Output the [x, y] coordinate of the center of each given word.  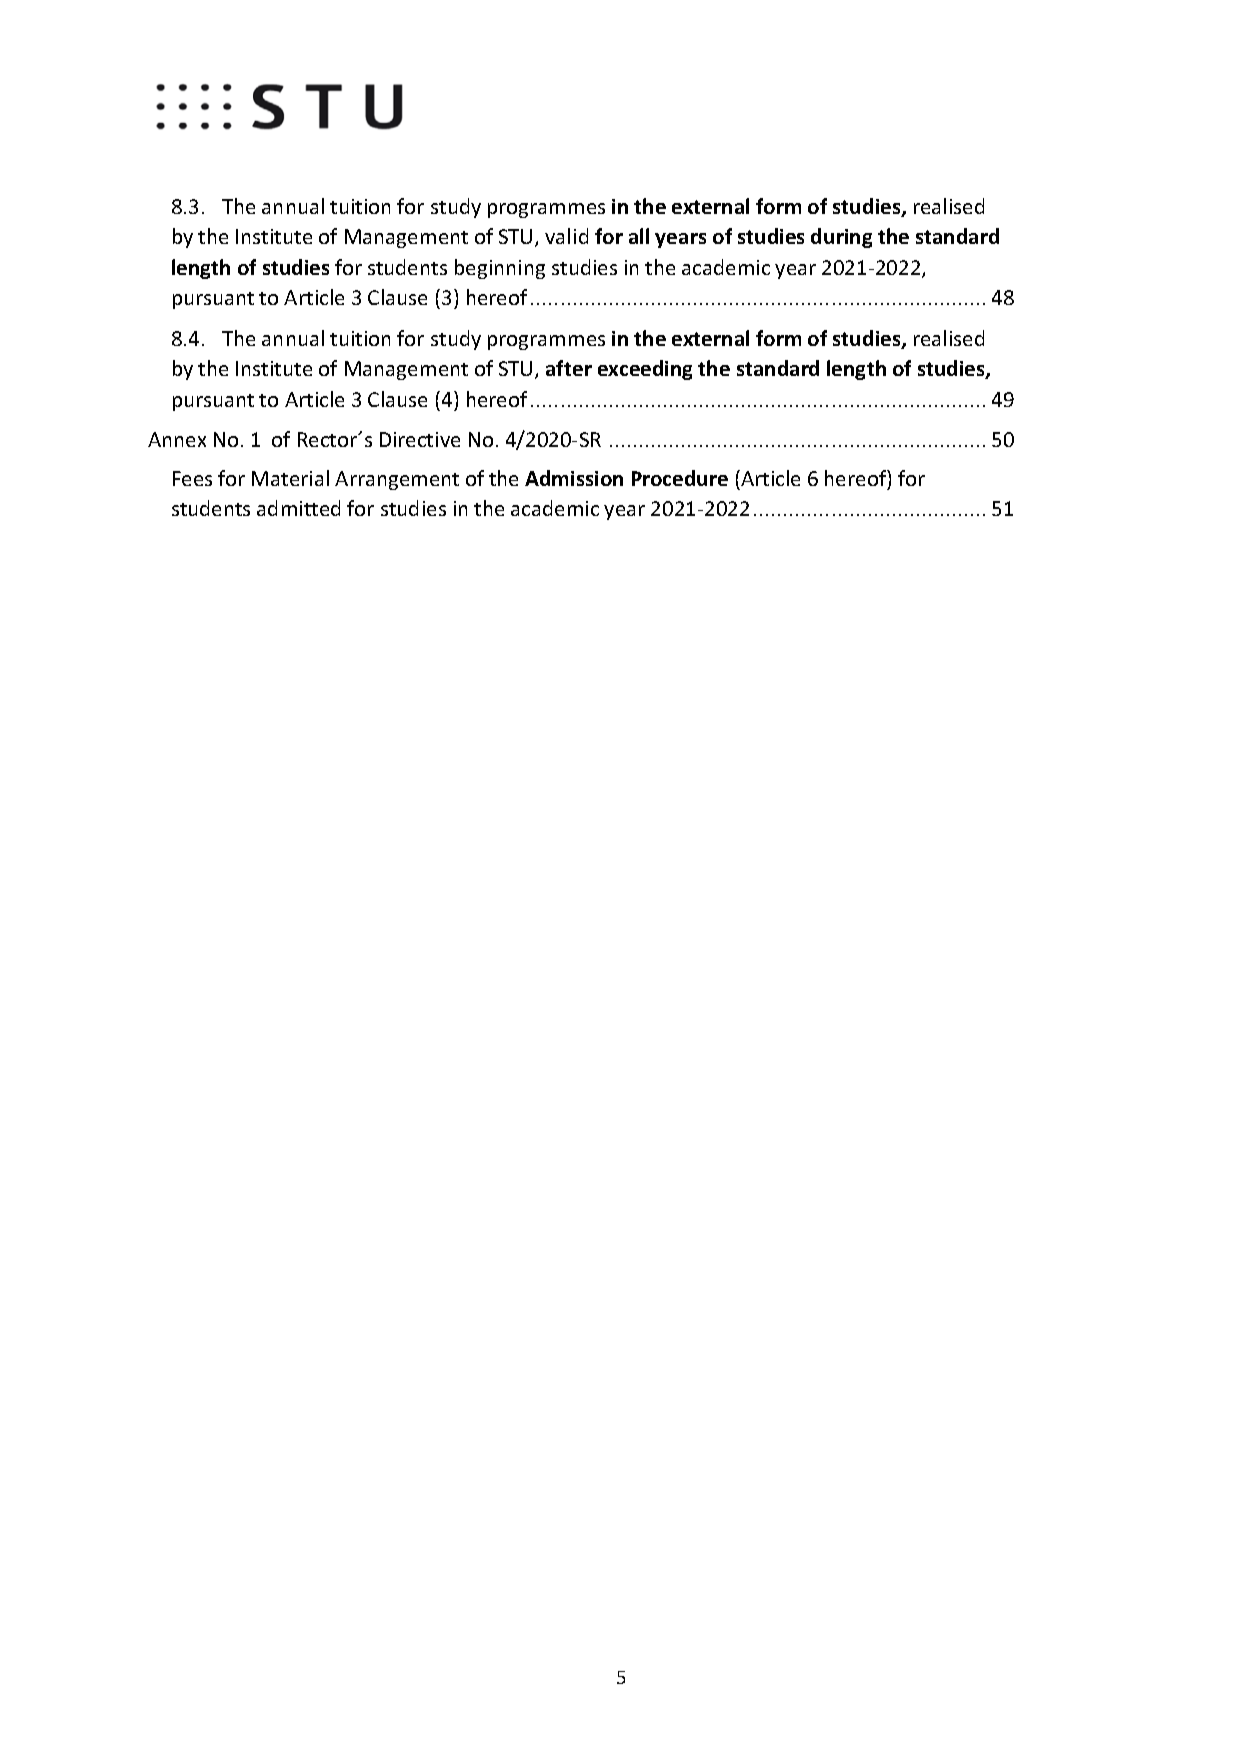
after [569, 368]
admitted [298, 508]
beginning [500, 269]
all [639, 236]
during [841, 238]
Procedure [680, 478]
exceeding [645, 370]
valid [566, 236]
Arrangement [397, 480]
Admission [574, 478]
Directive [420, 439]
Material [290, 478]
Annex [177, 439]
